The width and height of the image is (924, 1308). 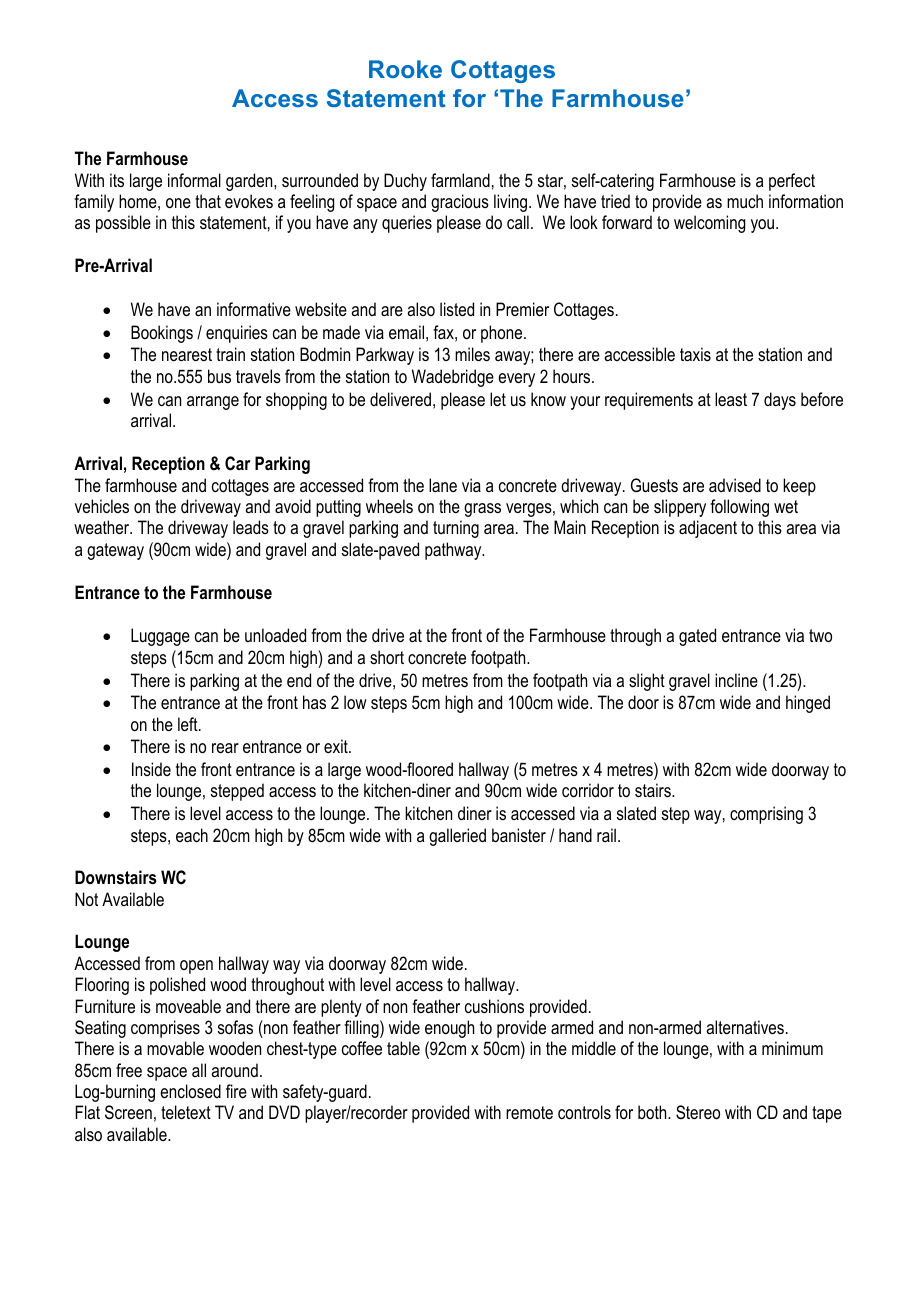 I want to click on enclosed, so click(x=190, y=1091).
